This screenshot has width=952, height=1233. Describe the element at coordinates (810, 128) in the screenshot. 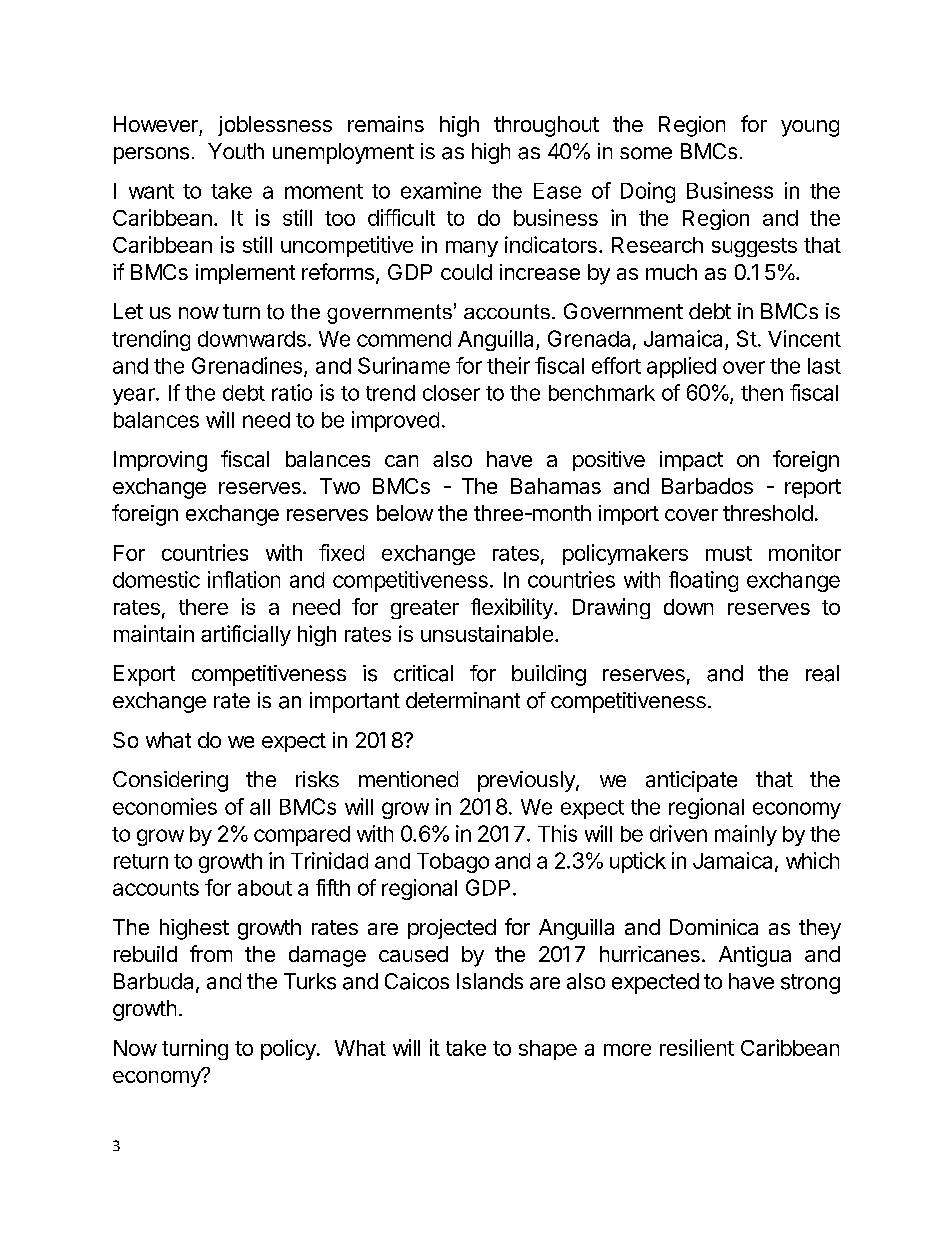

I see `young` at that location.
